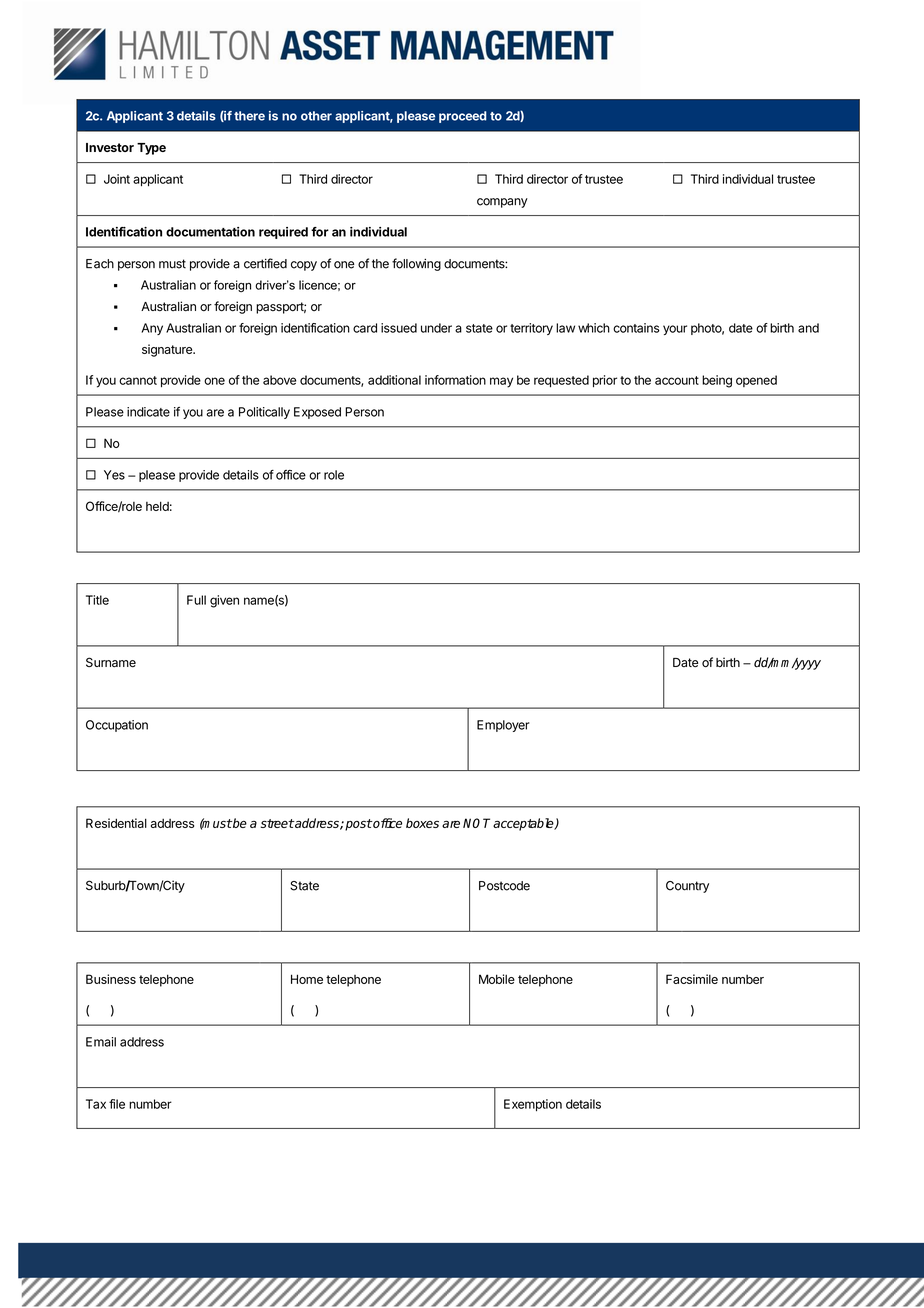 The height and width of the page is (1308, 924). I want to click on Type, so click(151, 149).
